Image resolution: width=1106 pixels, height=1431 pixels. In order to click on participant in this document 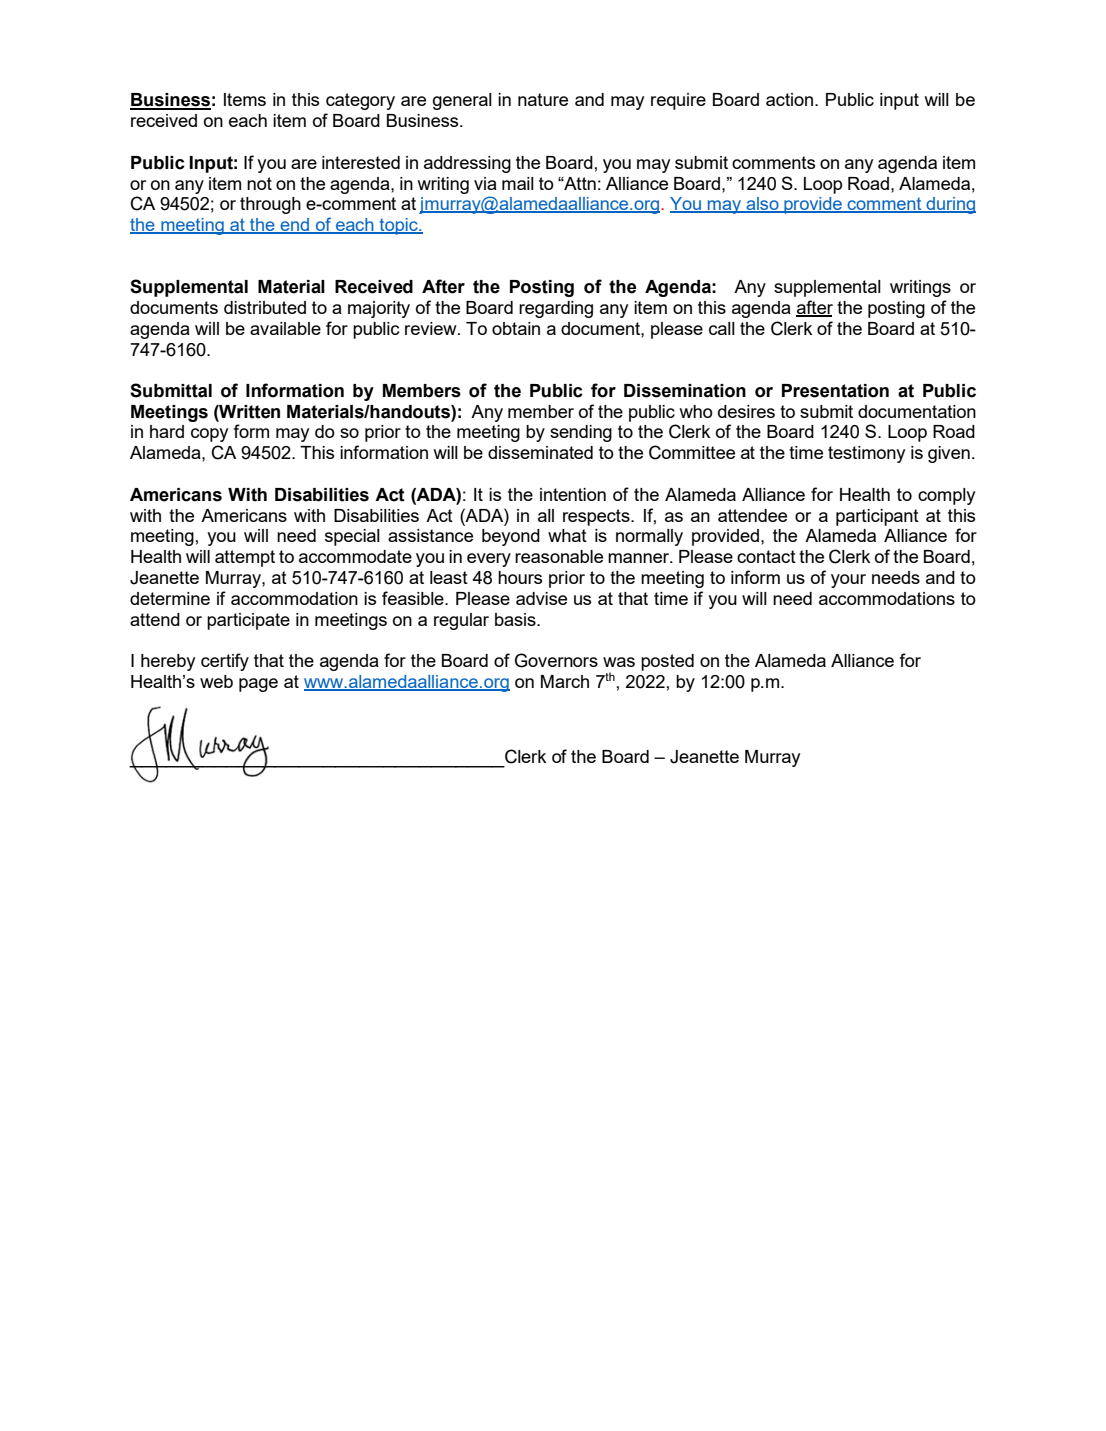, I will do `click(877, 517)`.
